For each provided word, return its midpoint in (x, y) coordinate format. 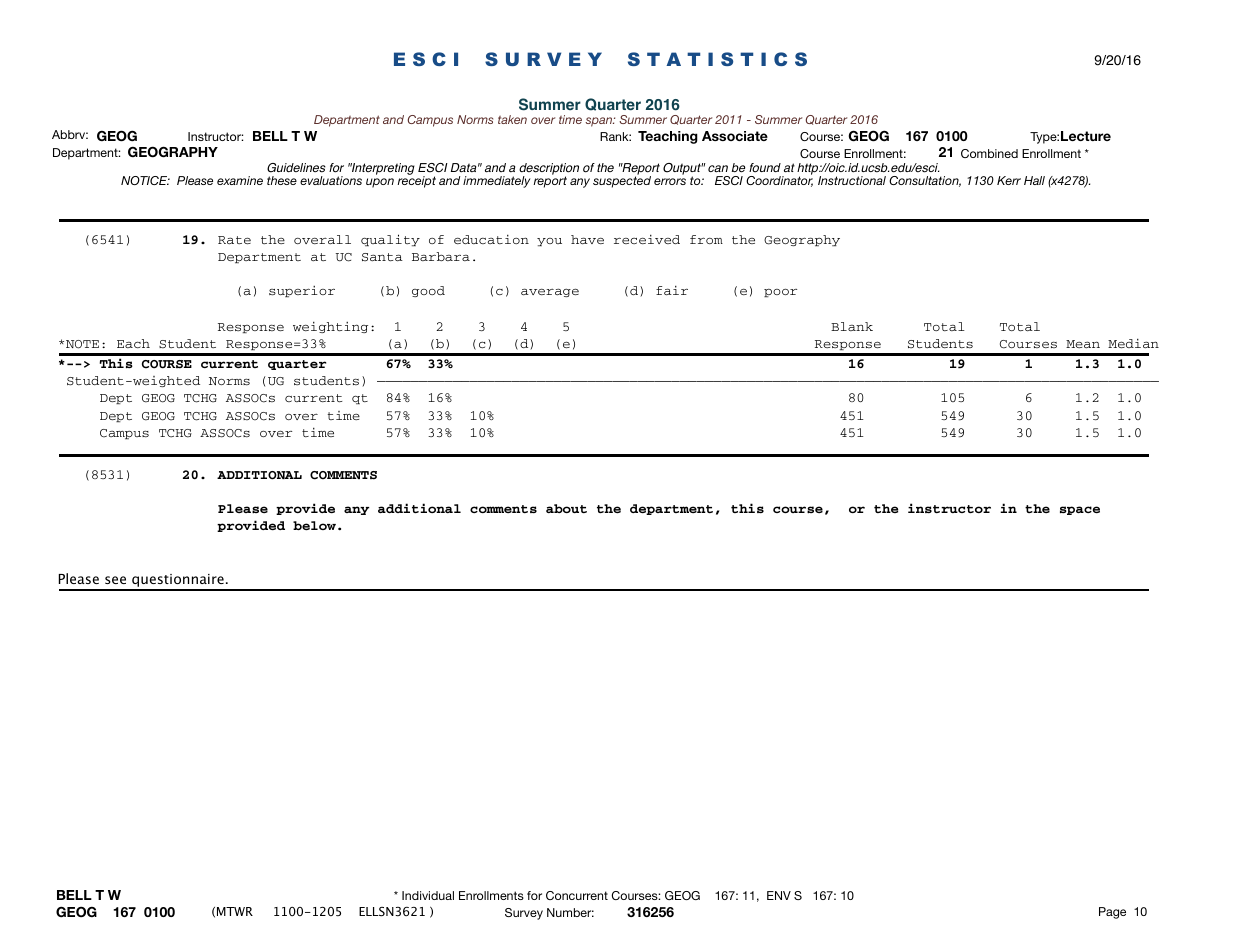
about (566, 508)
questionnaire (178, 582)
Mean (1083, 344)
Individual (428, 895)
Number (570, 912)
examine (240, 180)
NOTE (82, 344)
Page (1112, 913)
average (550, 292)
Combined (989, 153)
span (600, 122)
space (1080, 510)
